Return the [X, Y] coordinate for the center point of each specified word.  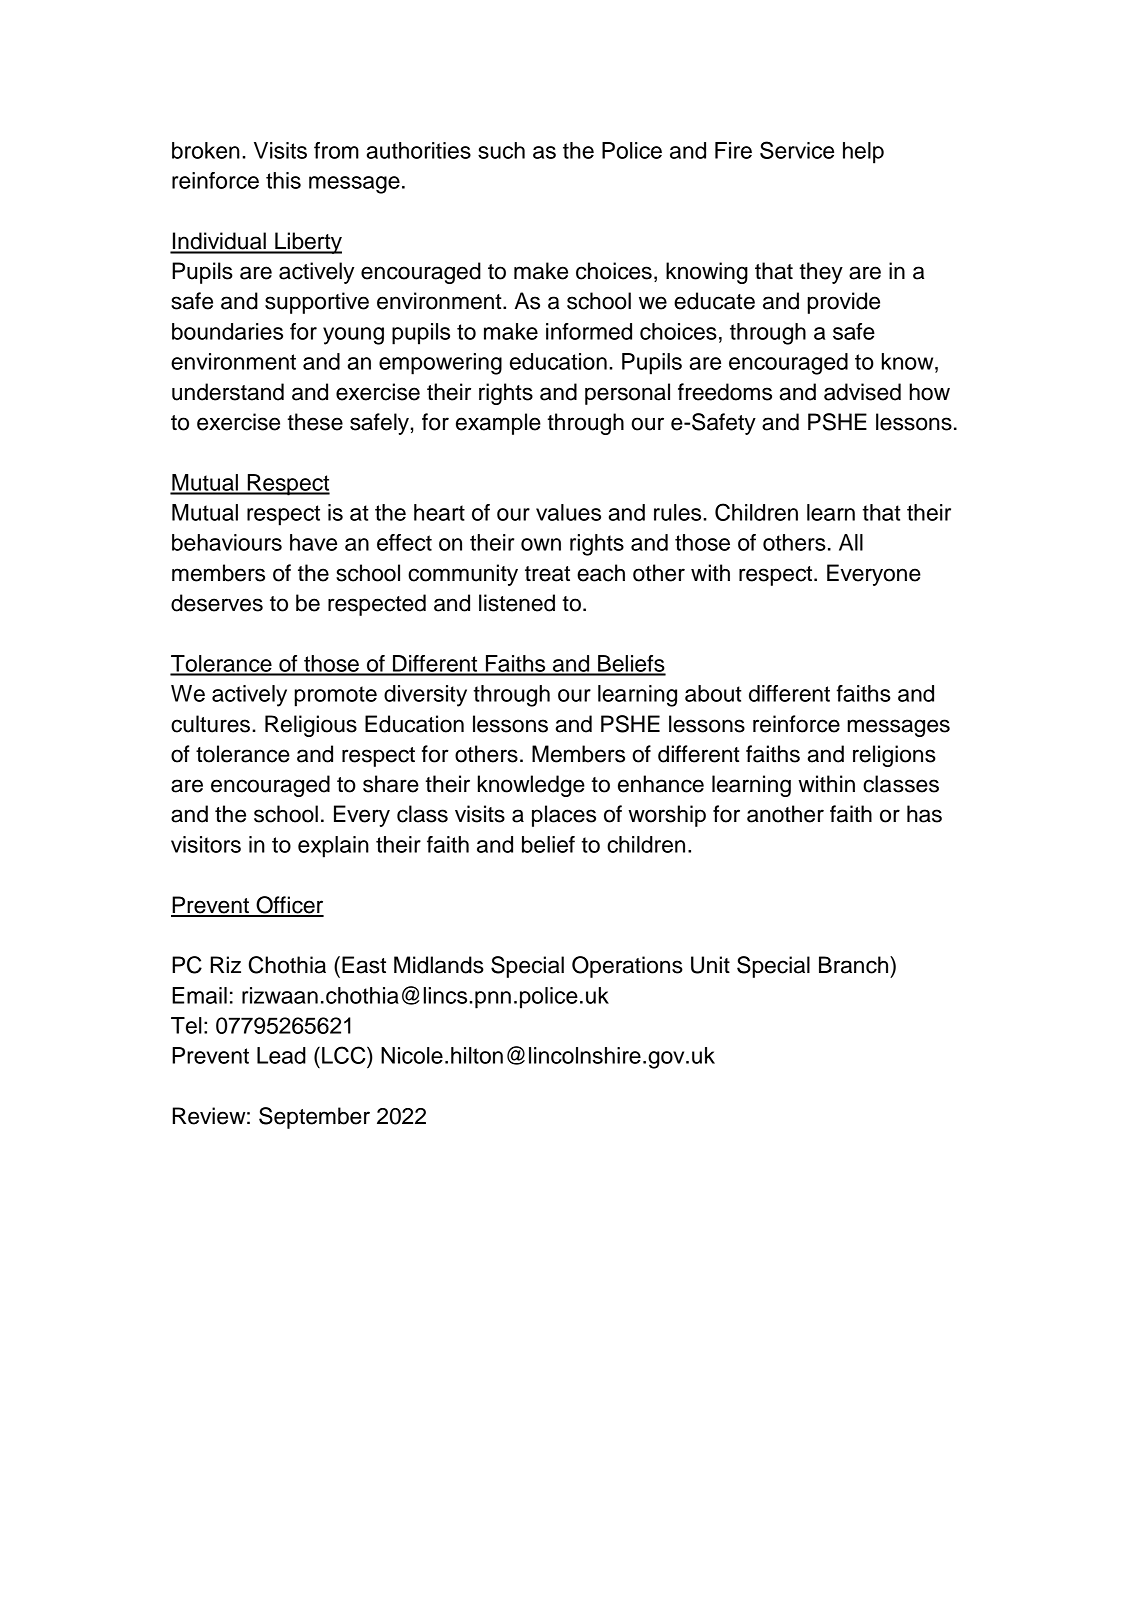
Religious [311, 726]
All [851, 542]
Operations [627, 967]
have [313, 542]
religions [894, 756]
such [501, 150]
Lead [281, 1055]
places [564, 816]
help [863, 153]
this [283, 180]
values [568, 512]
